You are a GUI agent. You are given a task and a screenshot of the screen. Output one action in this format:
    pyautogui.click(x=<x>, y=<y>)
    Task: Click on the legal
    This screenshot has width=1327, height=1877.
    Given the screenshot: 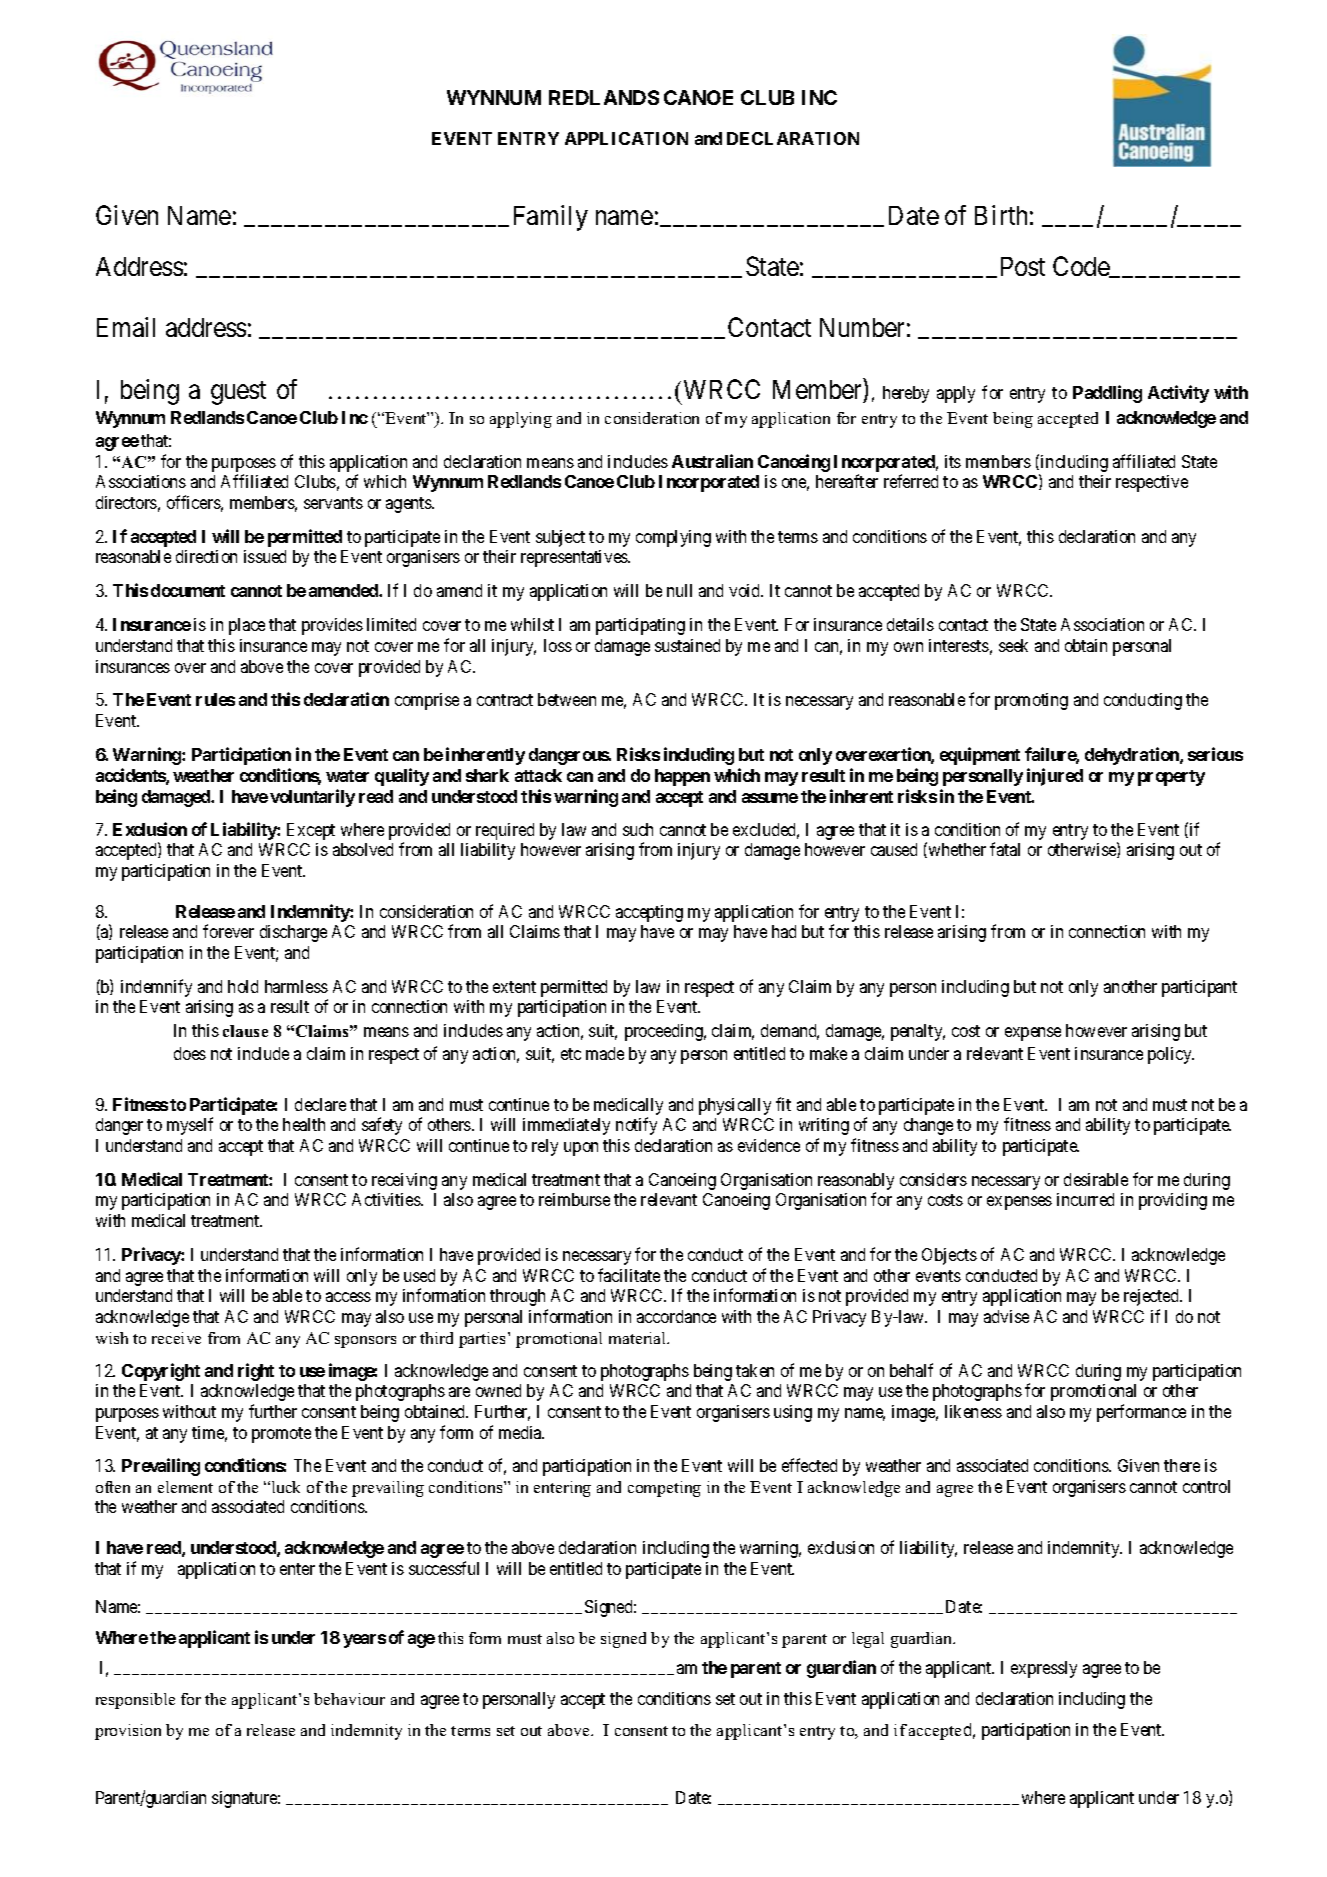 What is the action you would take?
    pyautogui.click(x=868, y=1640)
